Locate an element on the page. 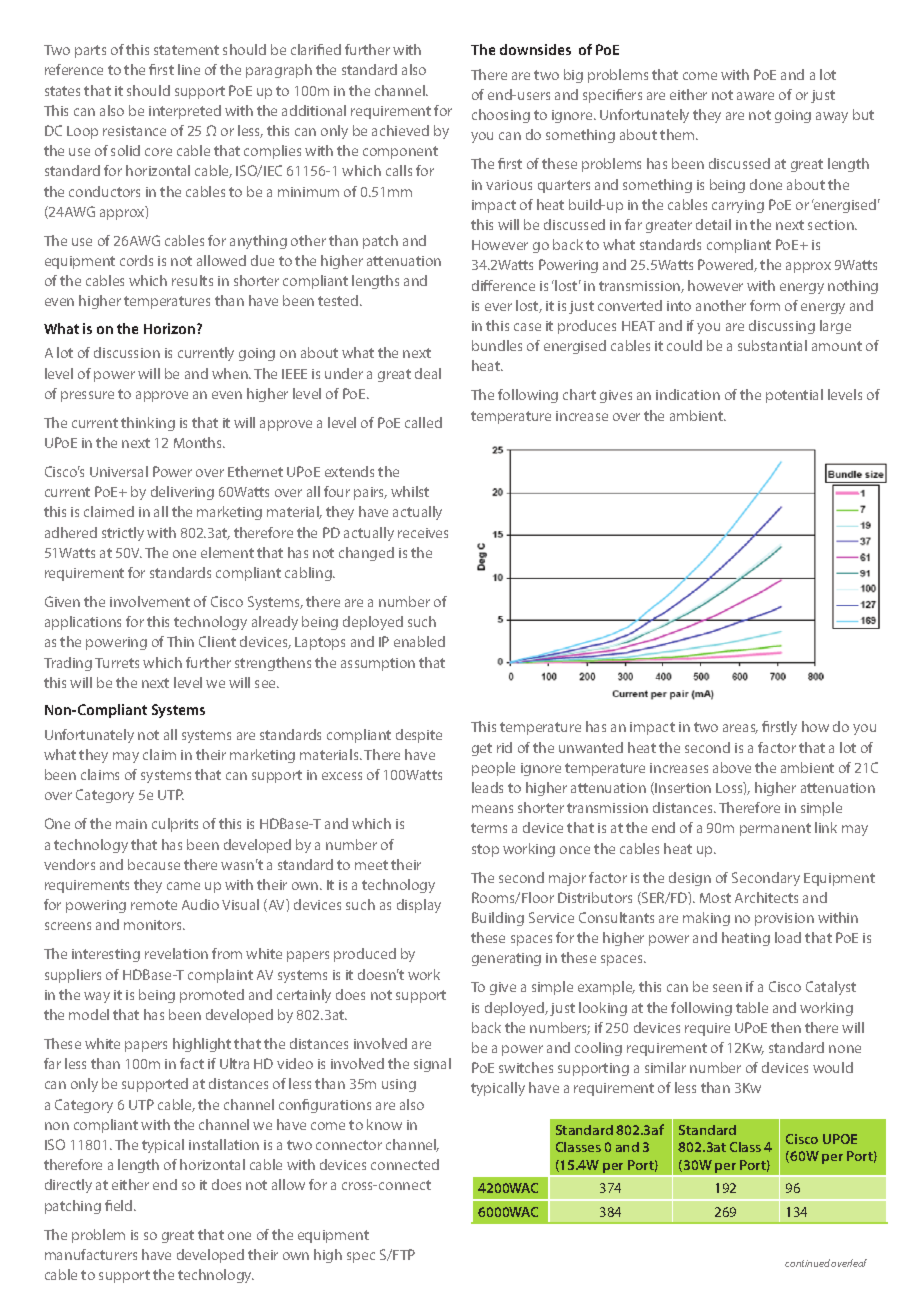 The height and width of the page is (1308, 924). choosing is located at coordinates (501, 116).
